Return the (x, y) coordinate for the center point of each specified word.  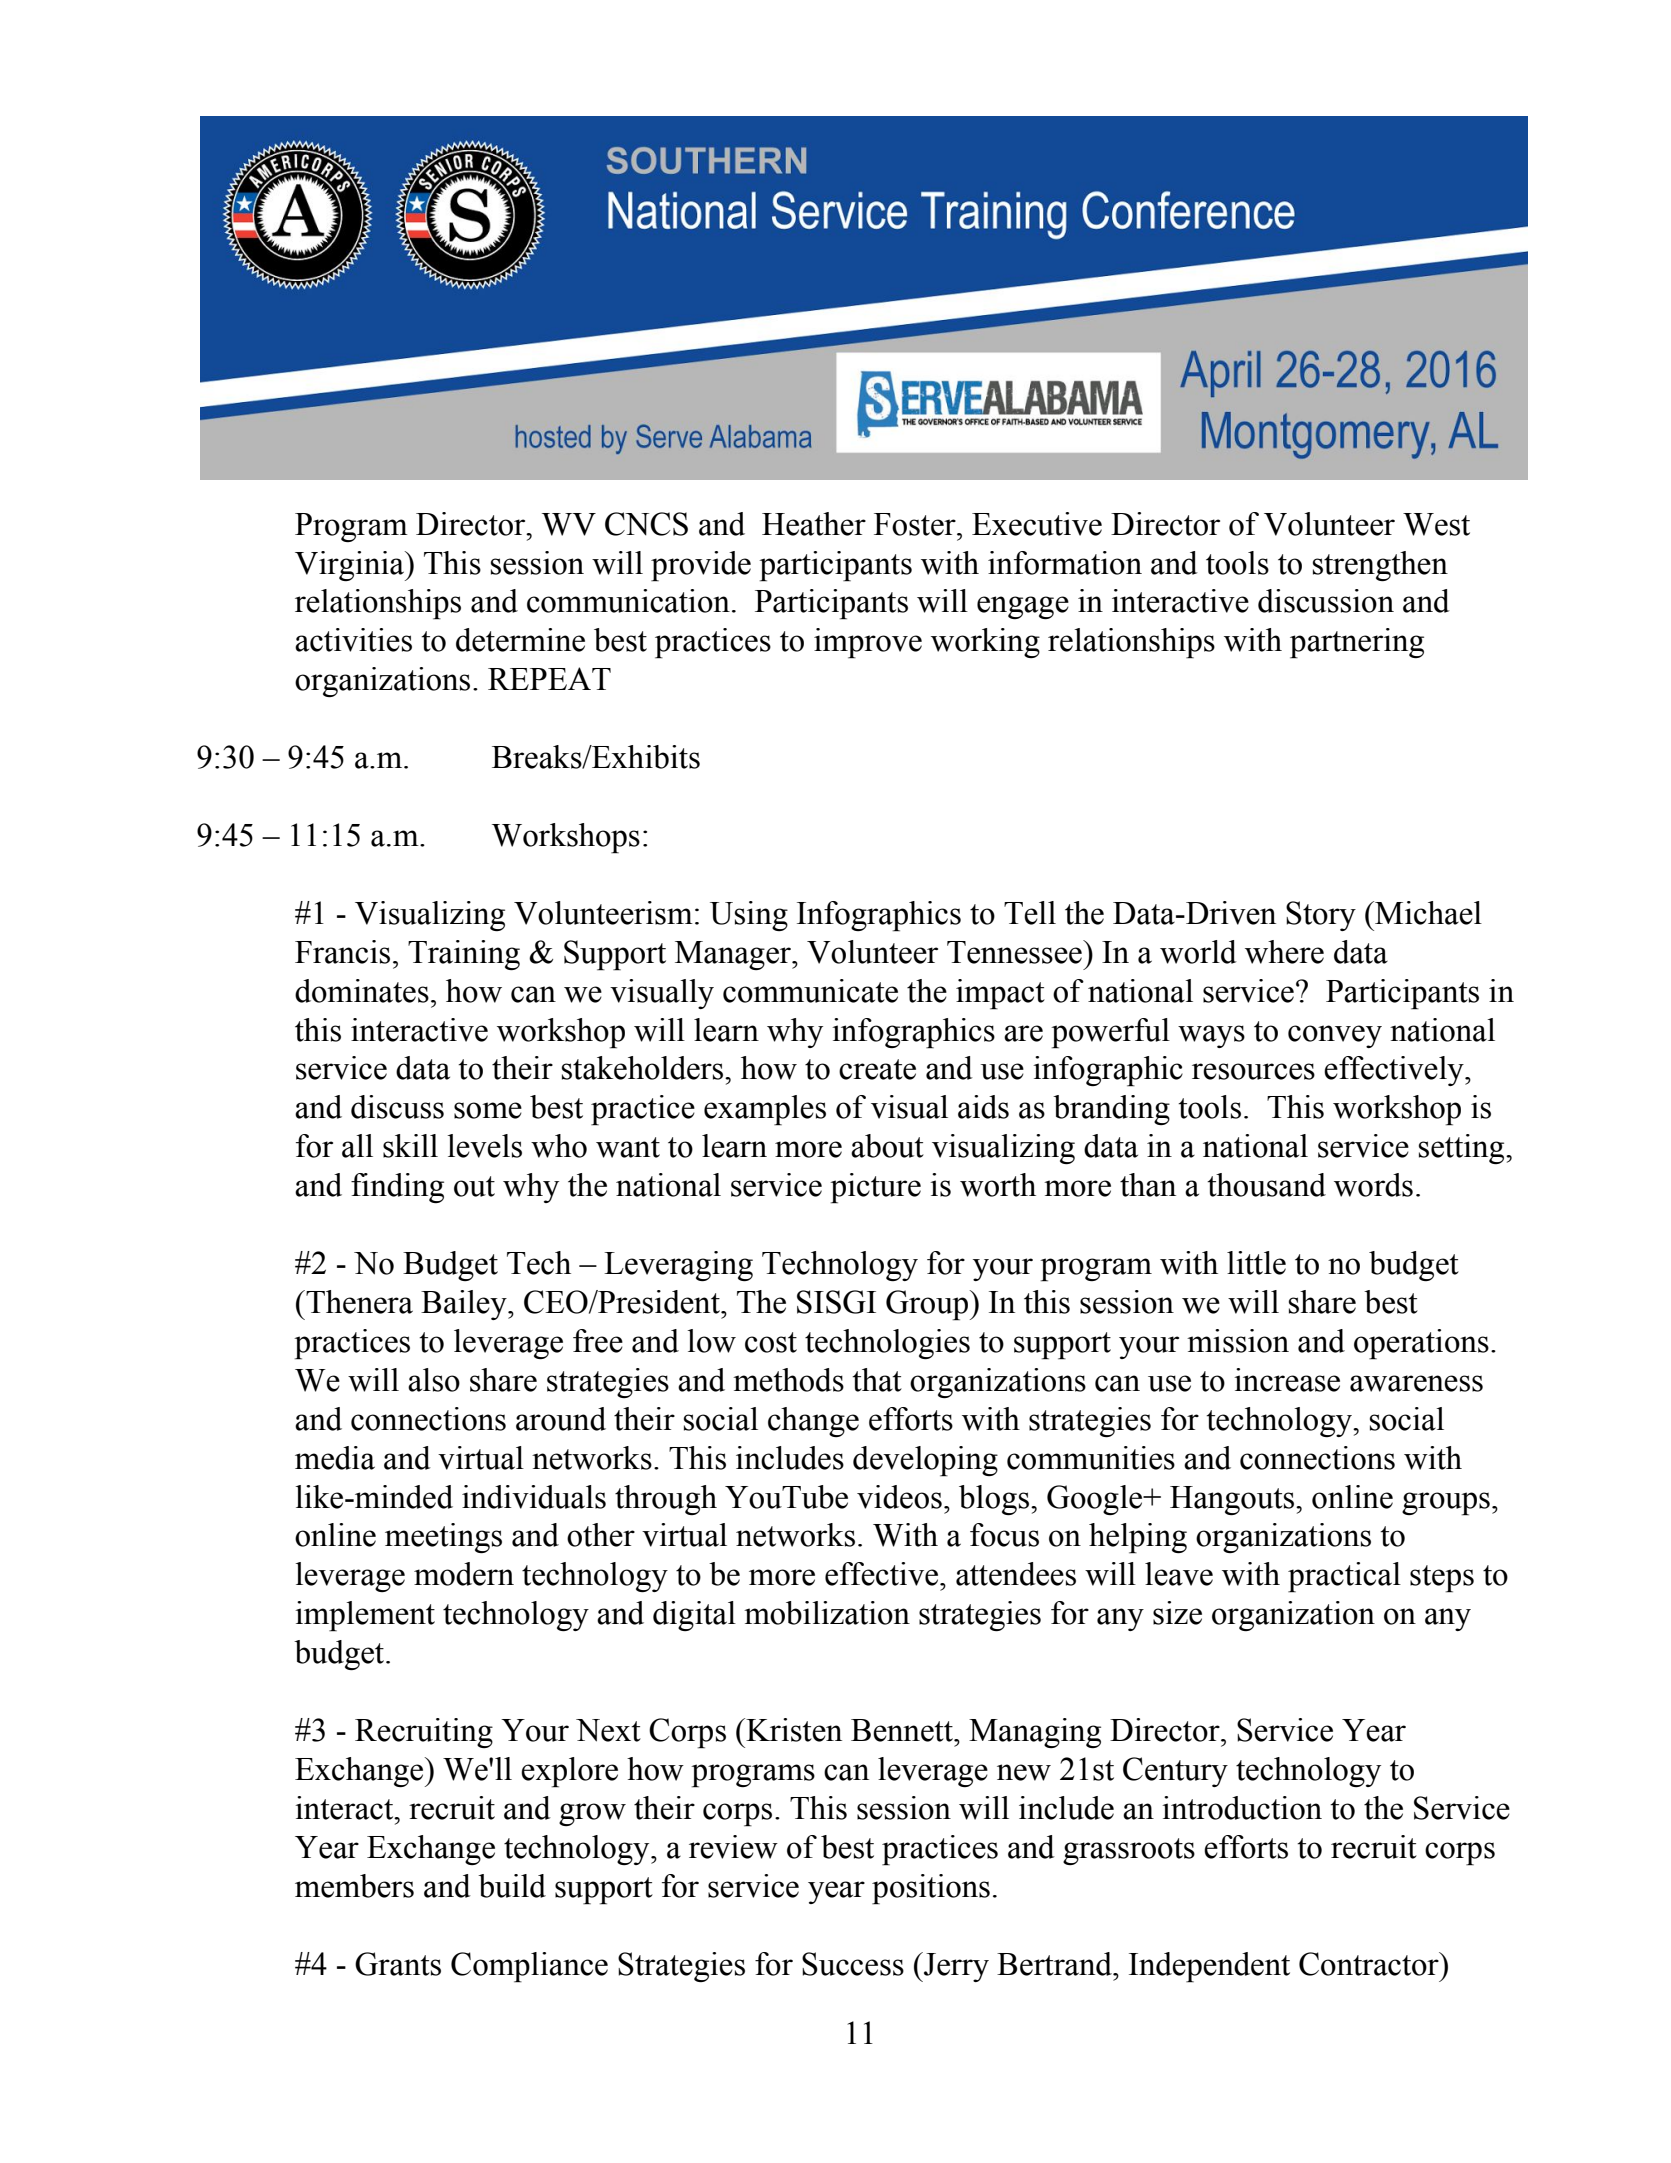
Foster (916, 524)
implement (365, 1616)
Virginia (350, 566)
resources (1253, 1071)
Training (464, 955)
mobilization (827, 1613)
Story (1321, 916)
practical (1344, 1577)
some (488, 1110)
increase (1287, 1380)
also (434, 1380)
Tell (1030, 913)
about (887, 1146)
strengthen (1380, 566)
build (512, 1886)
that (877, 1380)
